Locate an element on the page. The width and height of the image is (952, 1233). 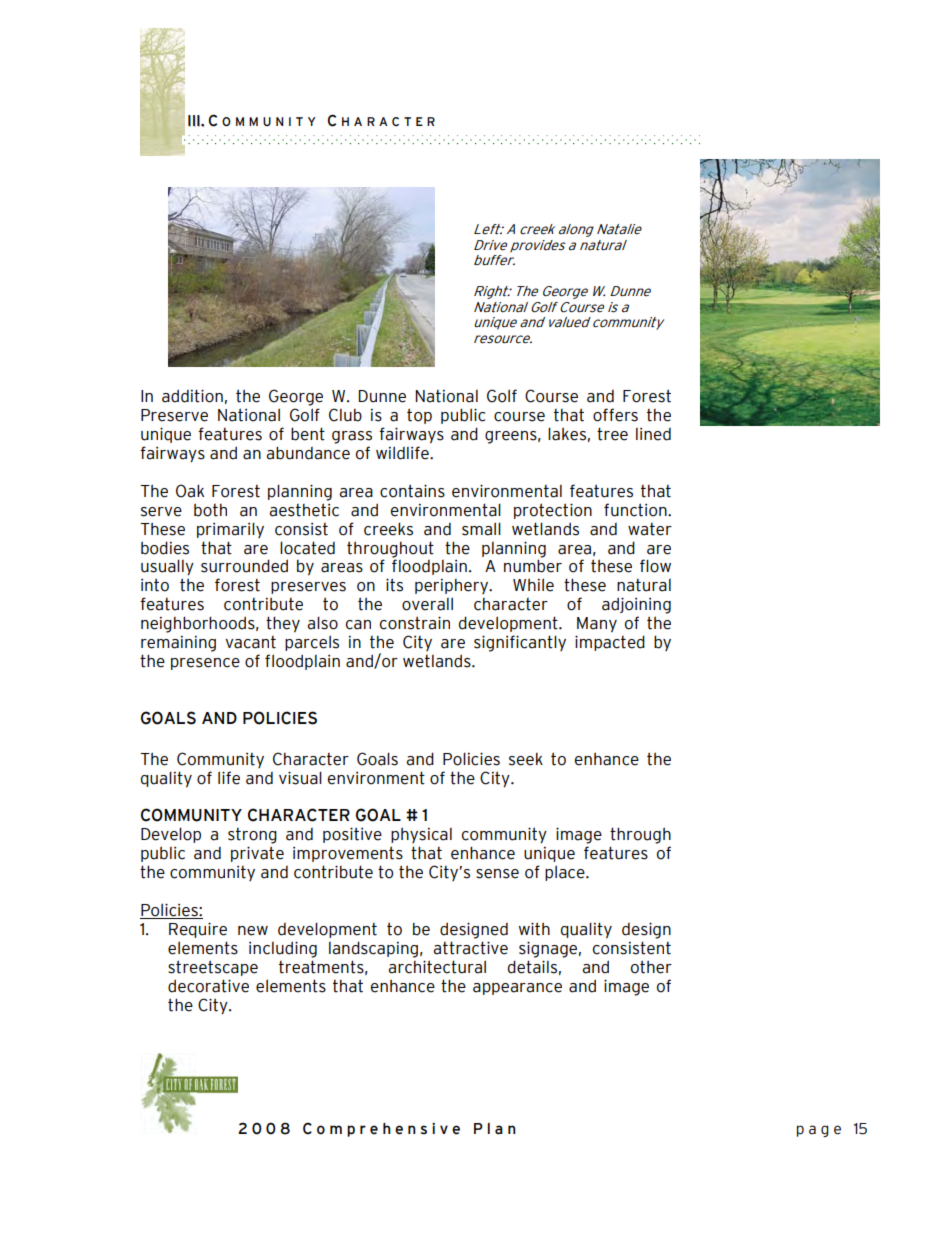
visual is located at coordinates (300, 778).
